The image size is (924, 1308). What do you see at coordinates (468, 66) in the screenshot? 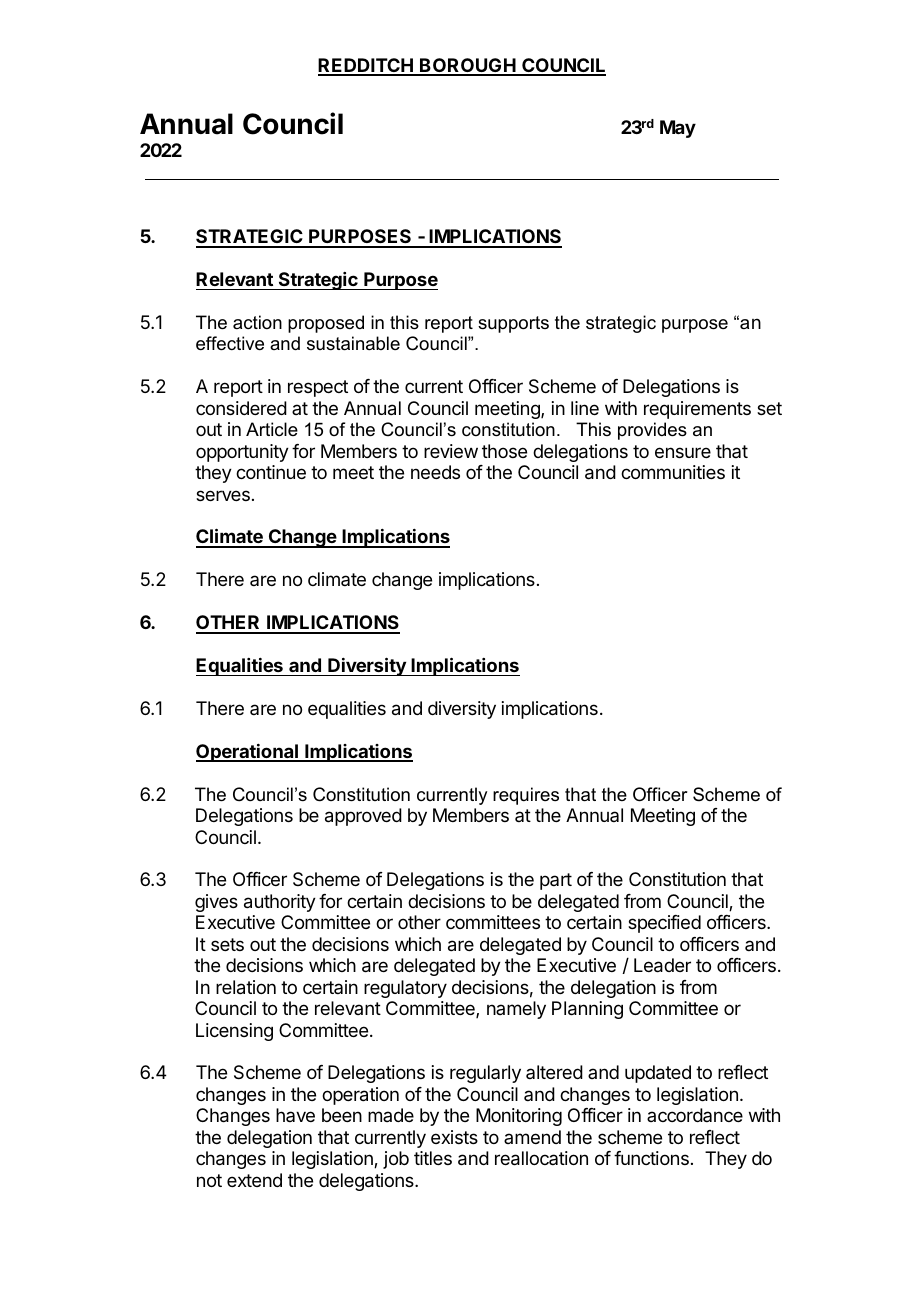
I see `BOROUGH` at bounding box center [468, 66].
